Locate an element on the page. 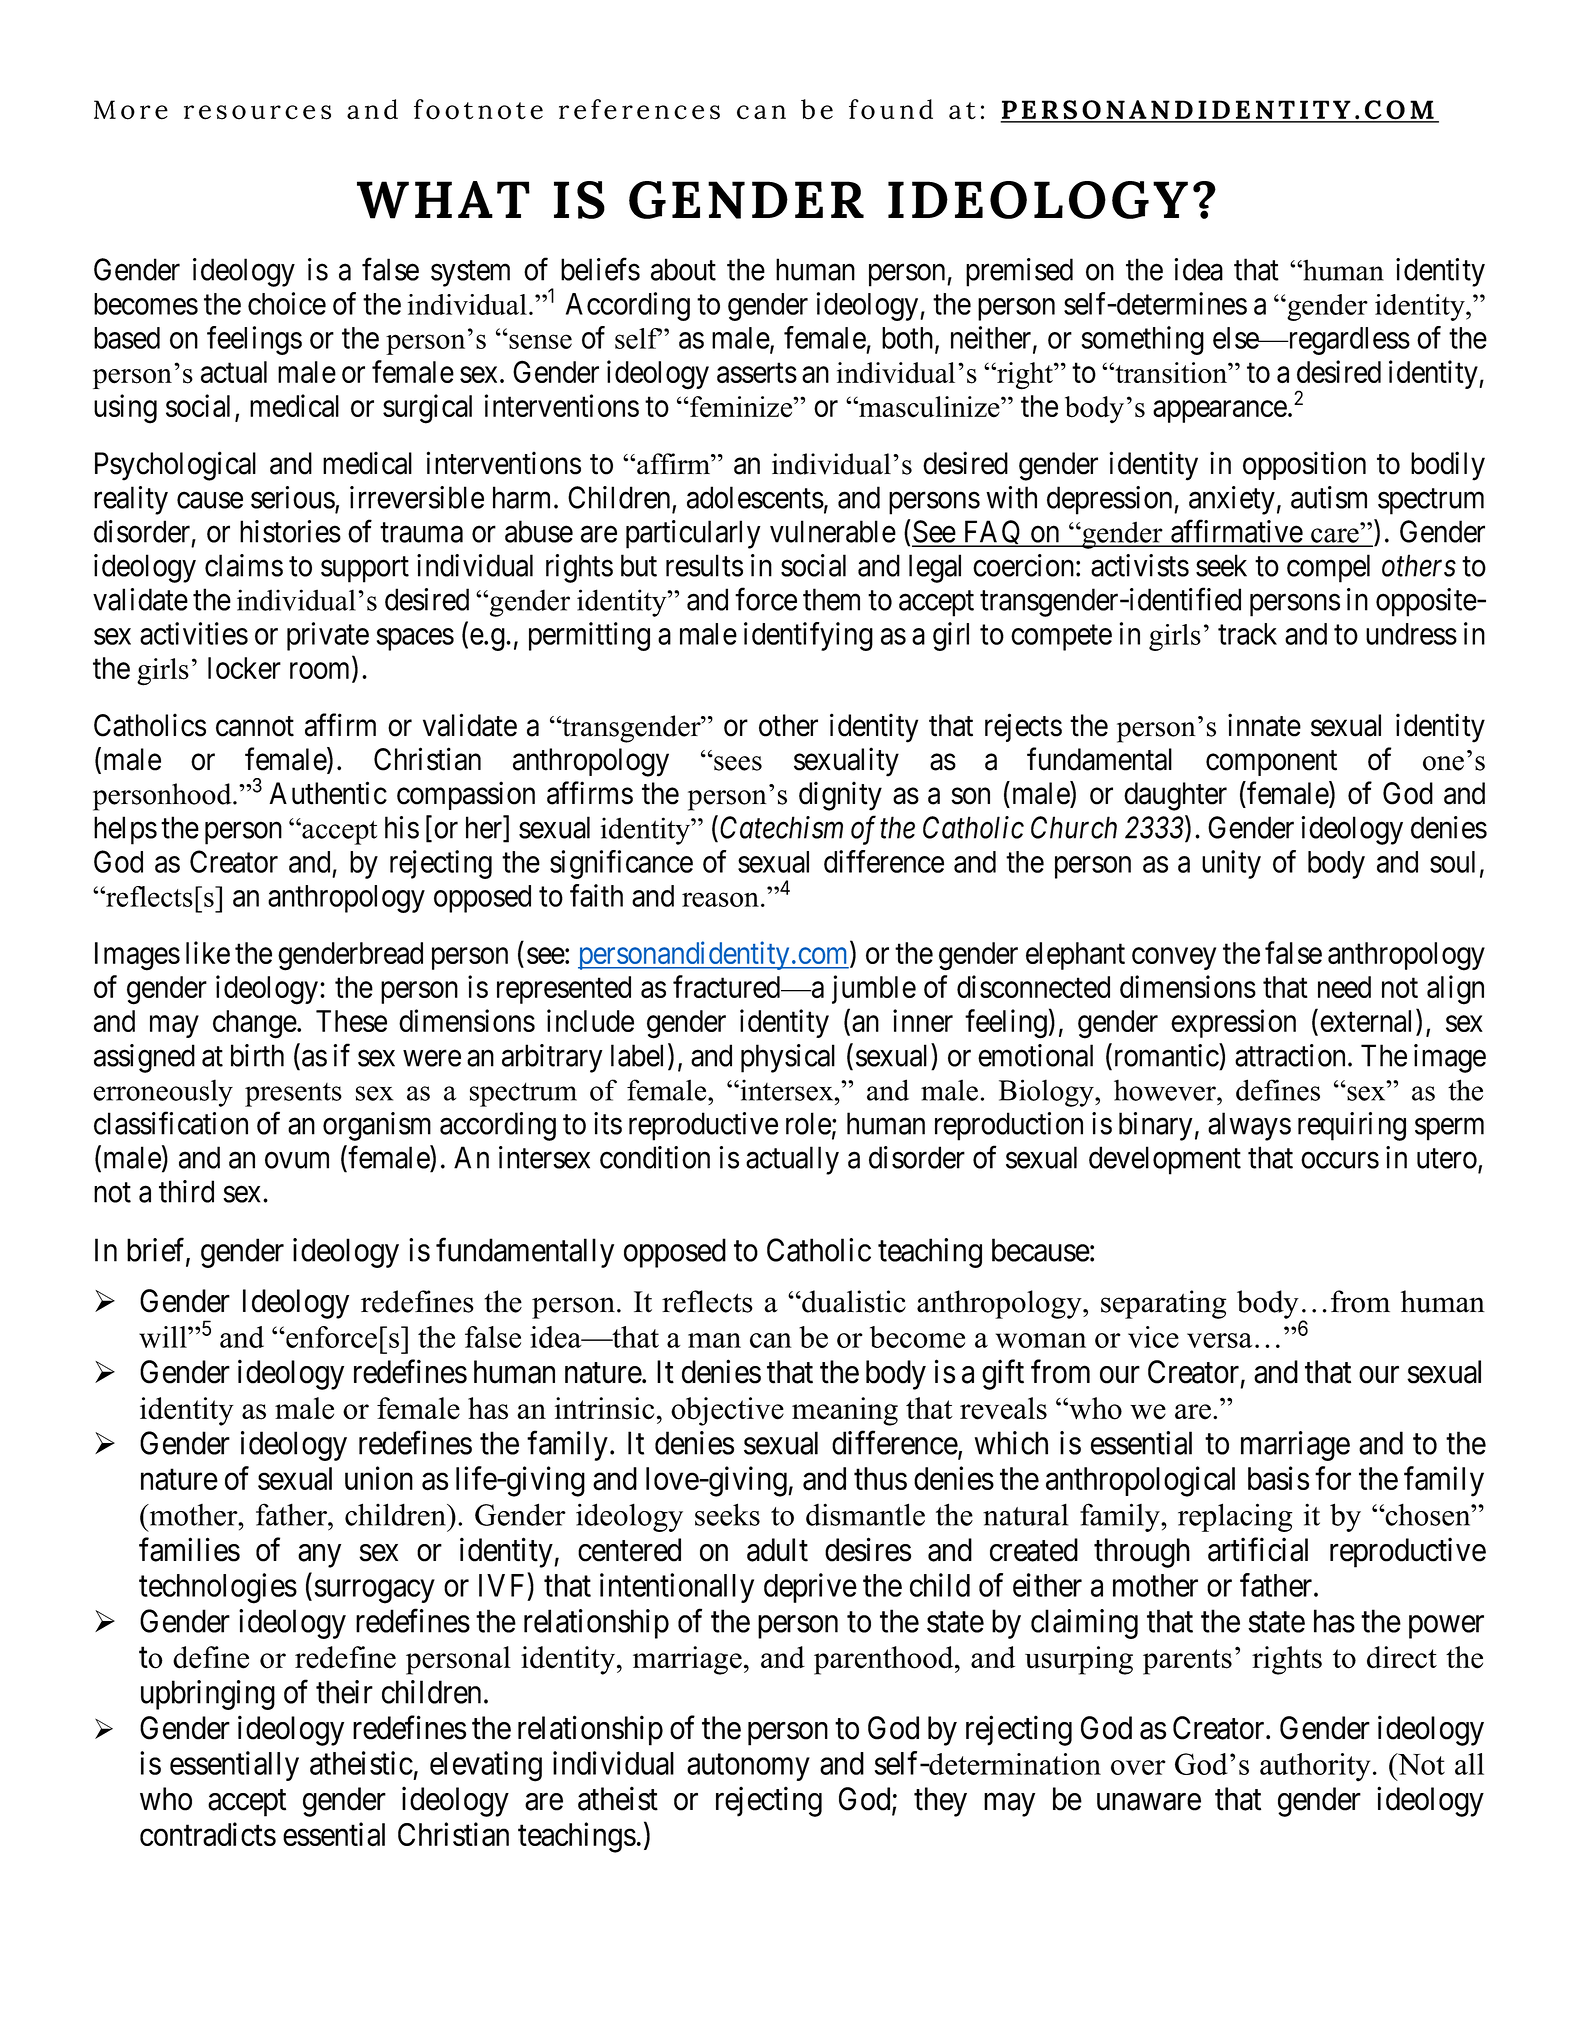 This document has height=2042, width=1578. attraction is located at coordinates (1290, 1055).
